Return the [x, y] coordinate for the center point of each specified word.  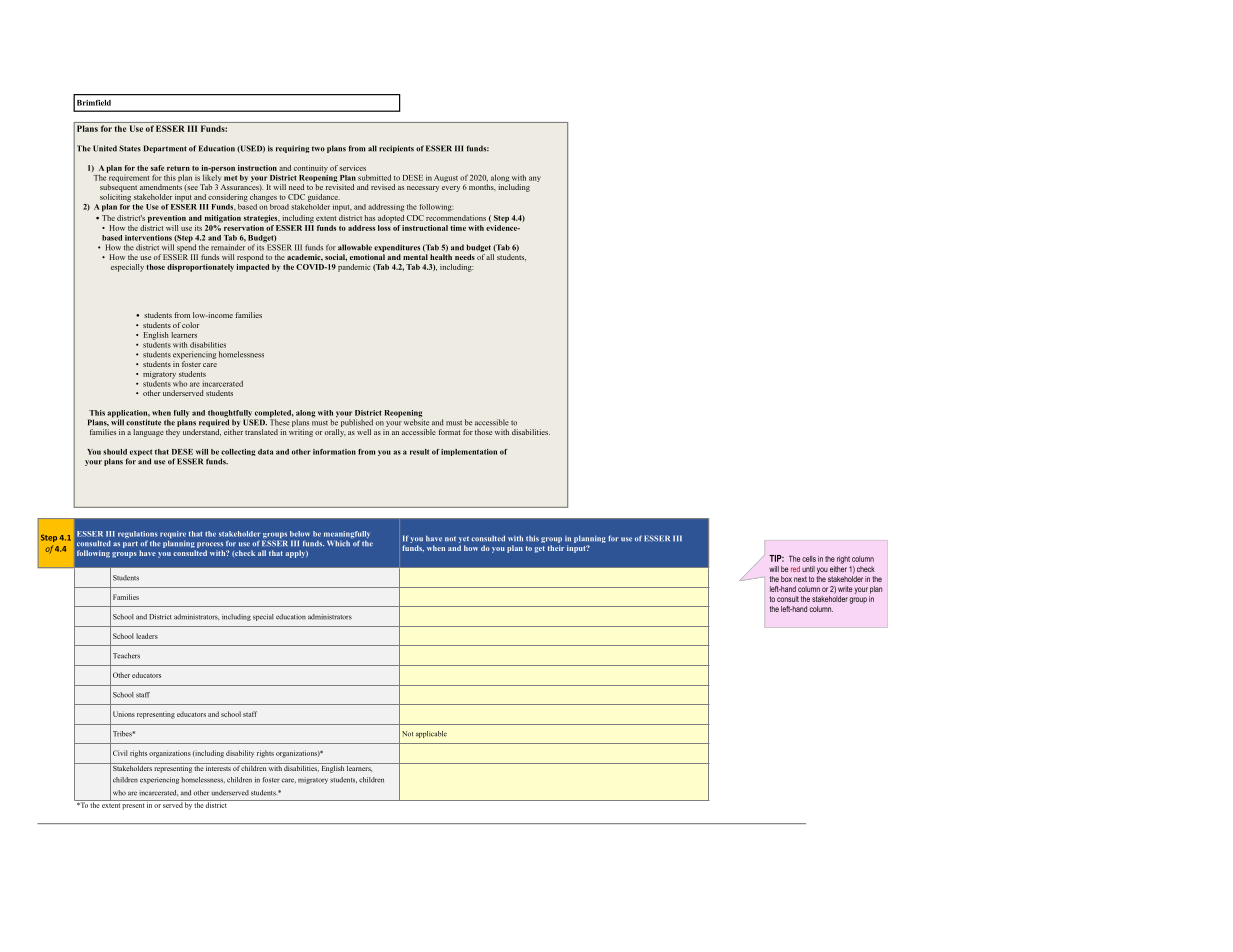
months [482, 187]
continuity [311, 169]
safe [157, 168]
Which [338, 543]
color [190, 325]
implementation [469, 452]
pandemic [354, 268]
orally [335, 433]
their [556, 548]
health [441, 257]
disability [240, 754]
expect [141, 454]
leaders [147, 636]
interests [218, 767]
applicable [431, 734]
